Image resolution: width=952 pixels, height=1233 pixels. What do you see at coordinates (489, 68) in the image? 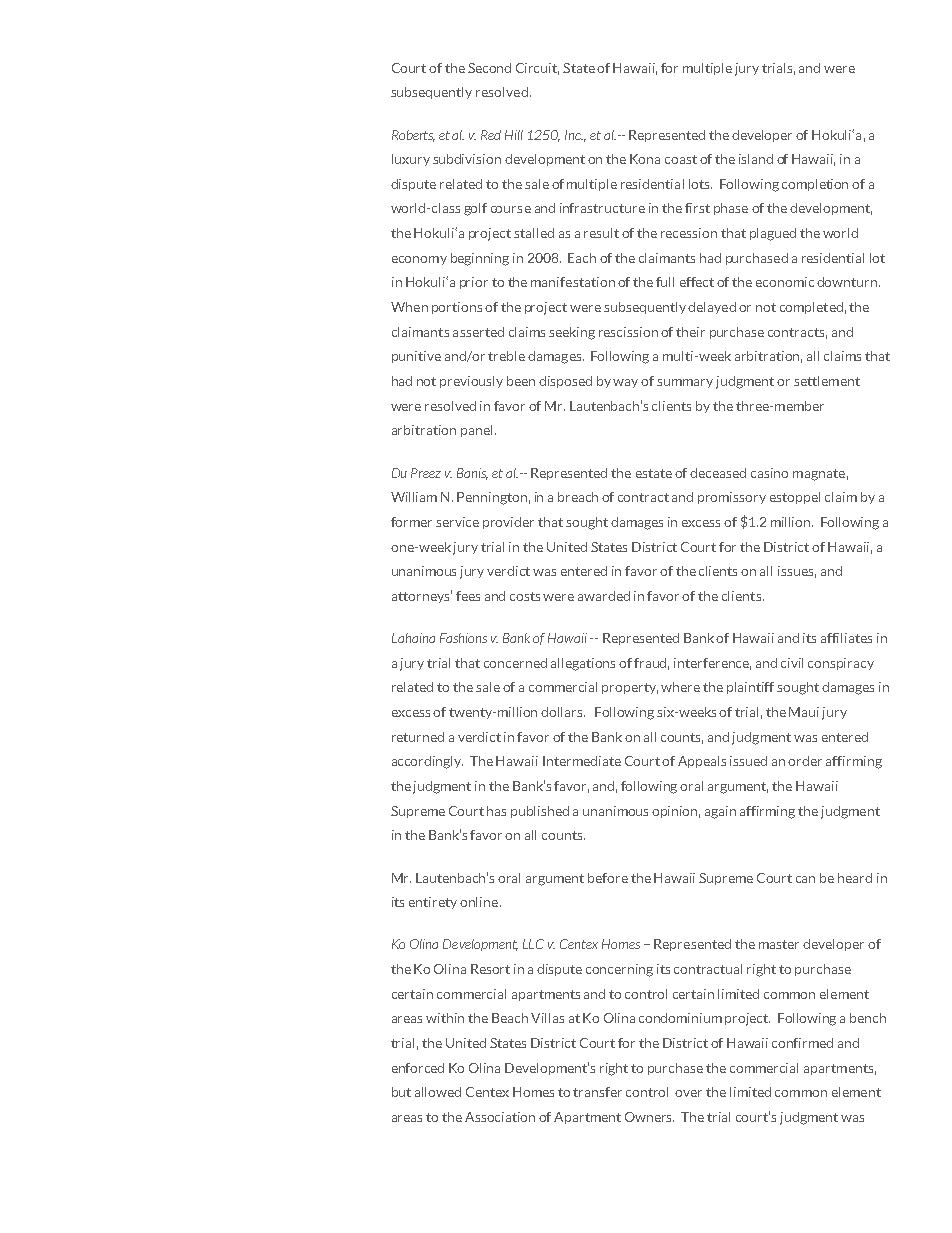
I see `Second` at bounding box center [489, 68].
